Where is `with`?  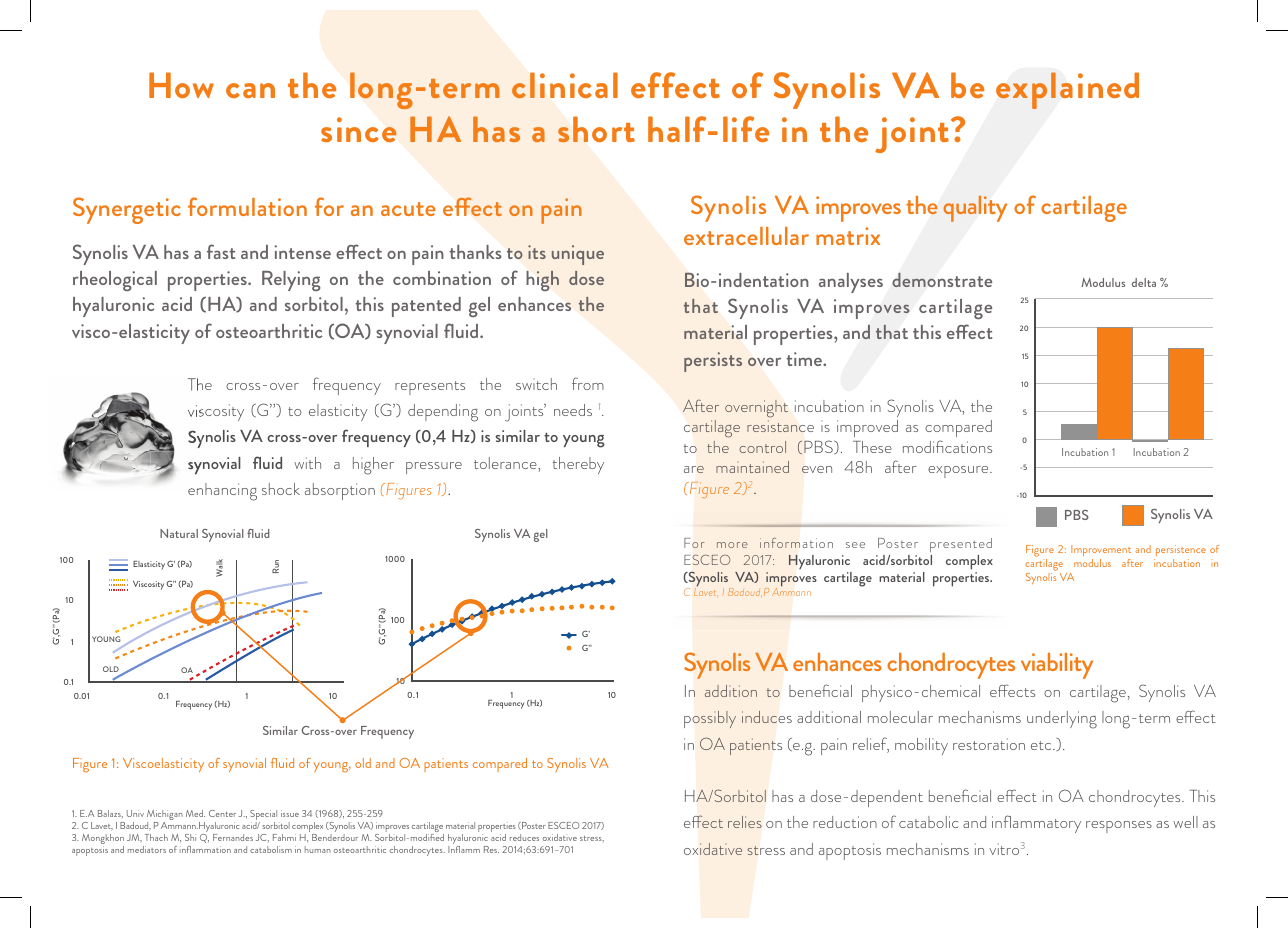
with is located at coordinates (307, 463).
